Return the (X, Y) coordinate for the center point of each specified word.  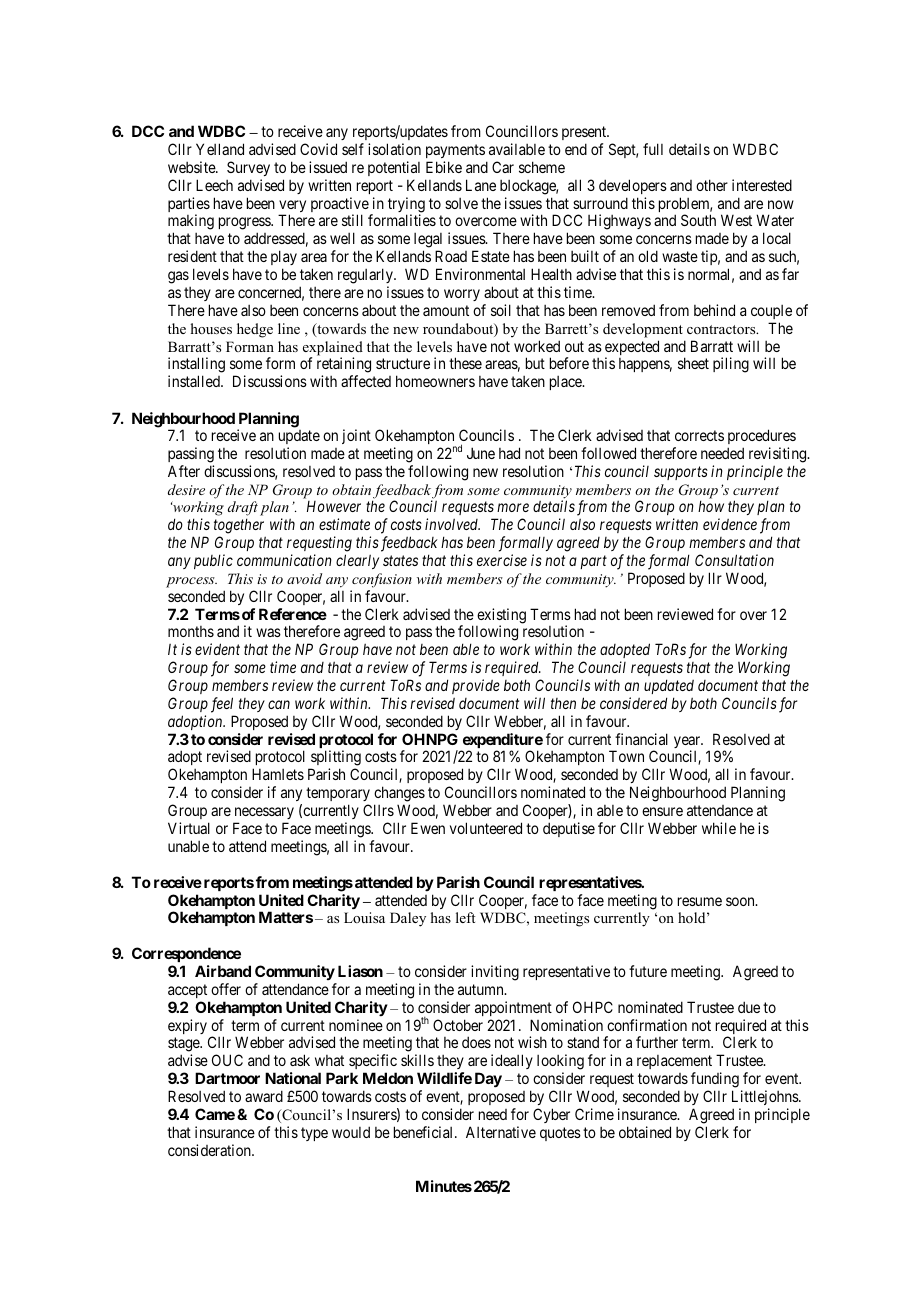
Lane (481, 185)
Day (488, 1079)
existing (501, 617)
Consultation (734, 560)
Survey (248, 168)
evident (217, 649)
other (712, 185)
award (264, 1096)
